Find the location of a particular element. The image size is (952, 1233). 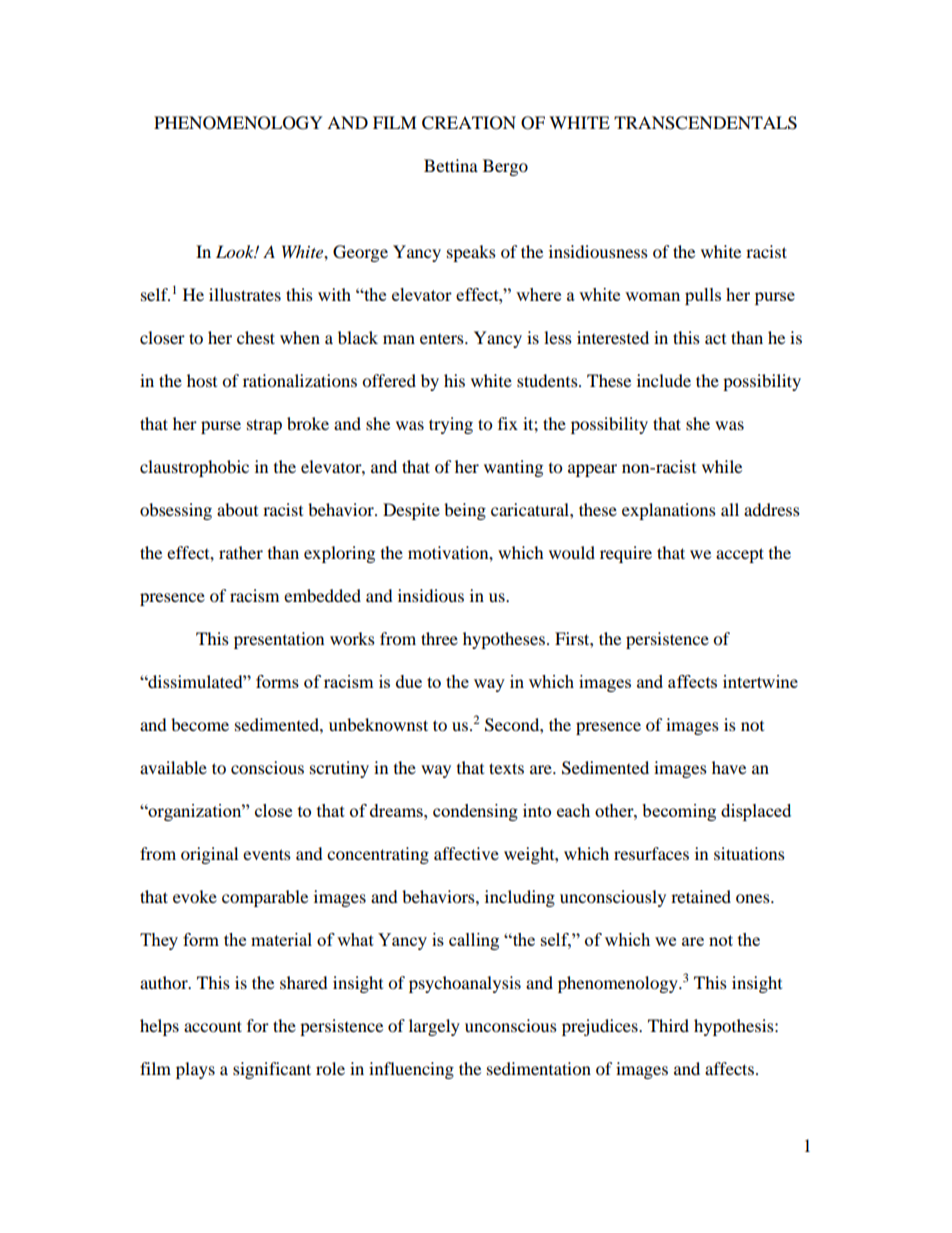

Bettina is located at coordinates (451, 165).
